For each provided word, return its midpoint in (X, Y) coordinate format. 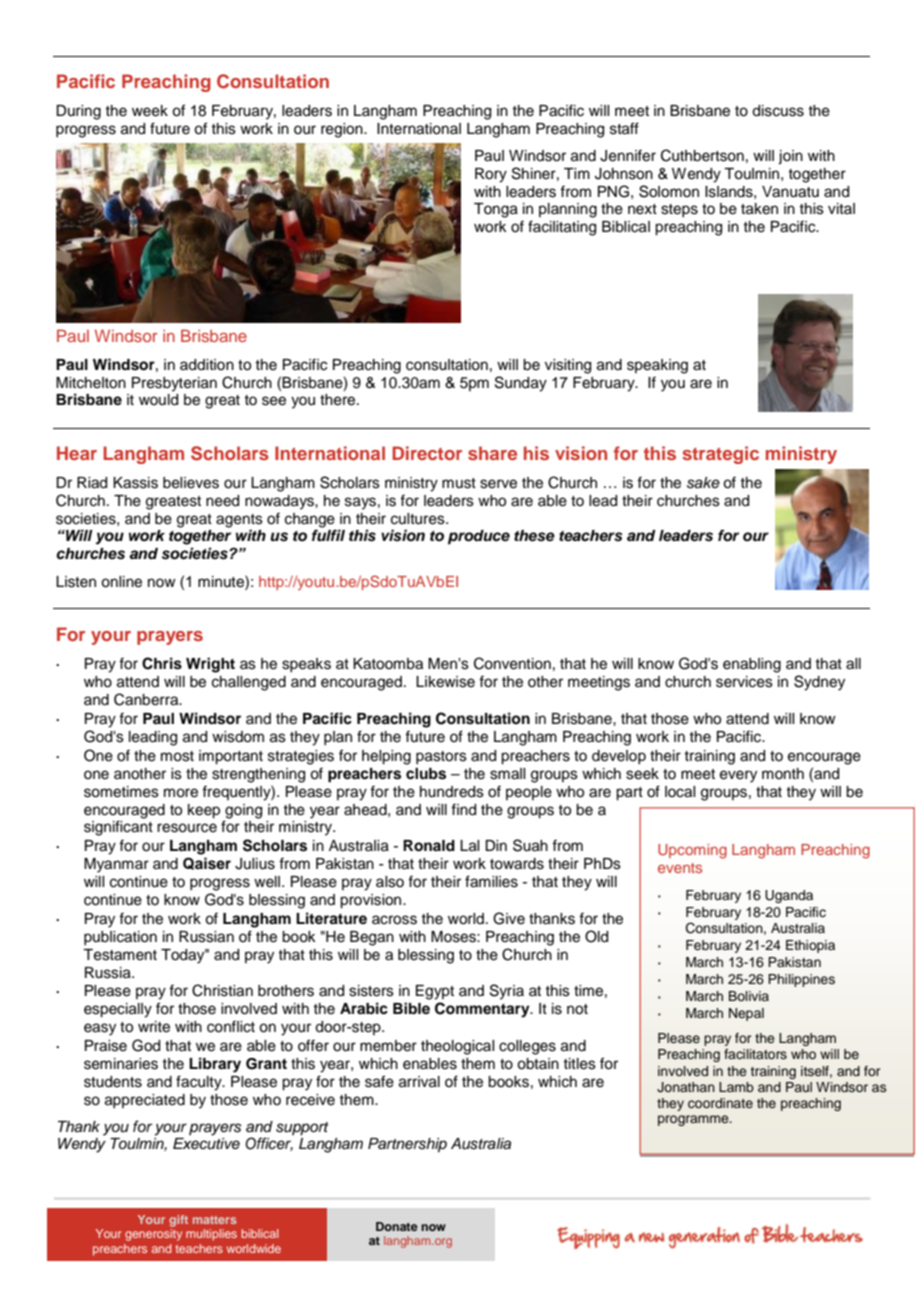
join (790, 157)
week (150, 111)
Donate (397, 1226)
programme (694, 1120)
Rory (491, 175)
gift (178, 1221)
